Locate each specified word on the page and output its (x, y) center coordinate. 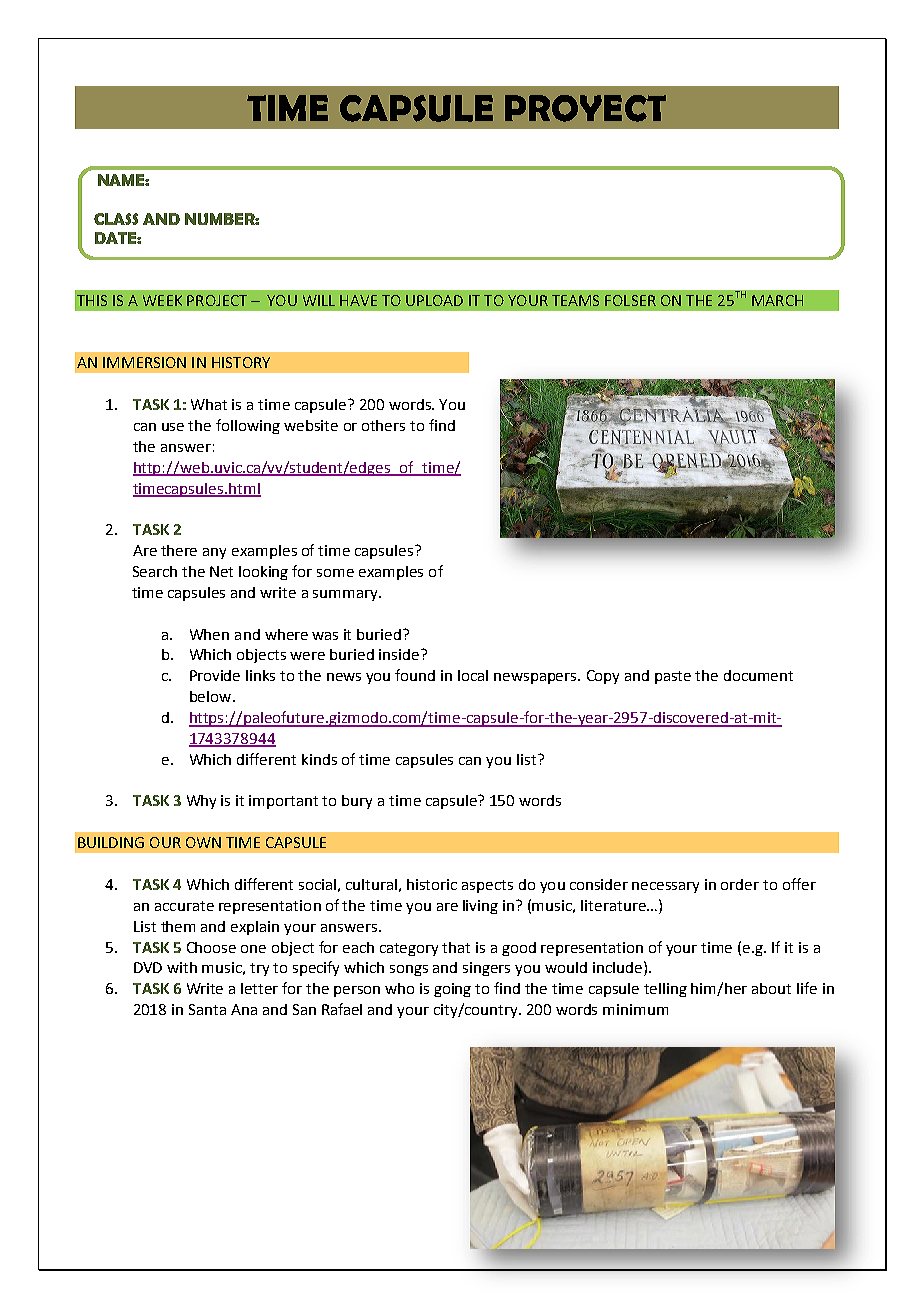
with (182, 967)
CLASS (116, 219)
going (452, 990)
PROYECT (585, 108)
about (771, 988)
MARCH (777, 300)
